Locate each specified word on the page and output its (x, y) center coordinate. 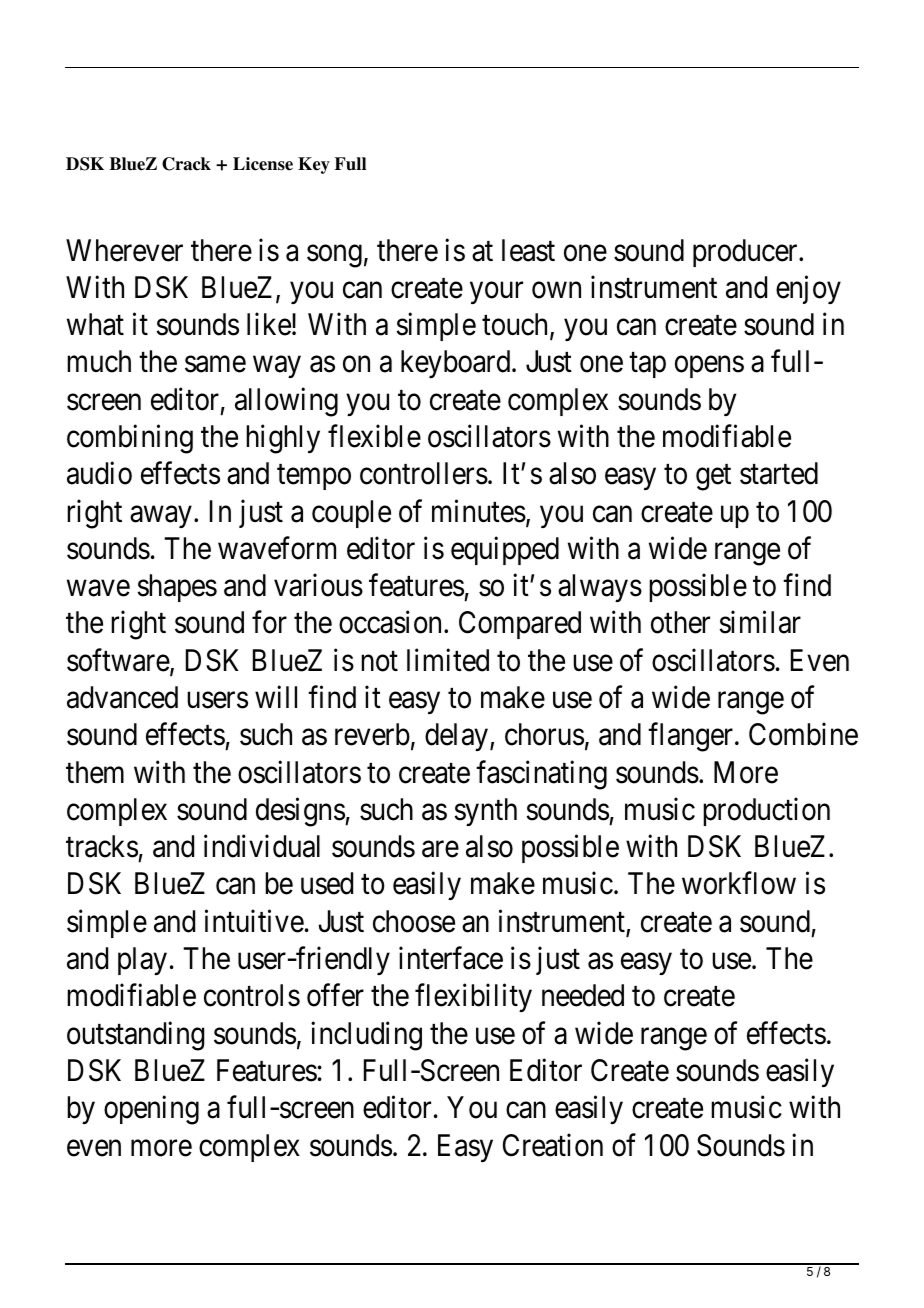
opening (151, 1110)
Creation (553, 1145)
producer (746, 253)
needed (583, 995)
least (528, 250)
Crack (186, 164)
